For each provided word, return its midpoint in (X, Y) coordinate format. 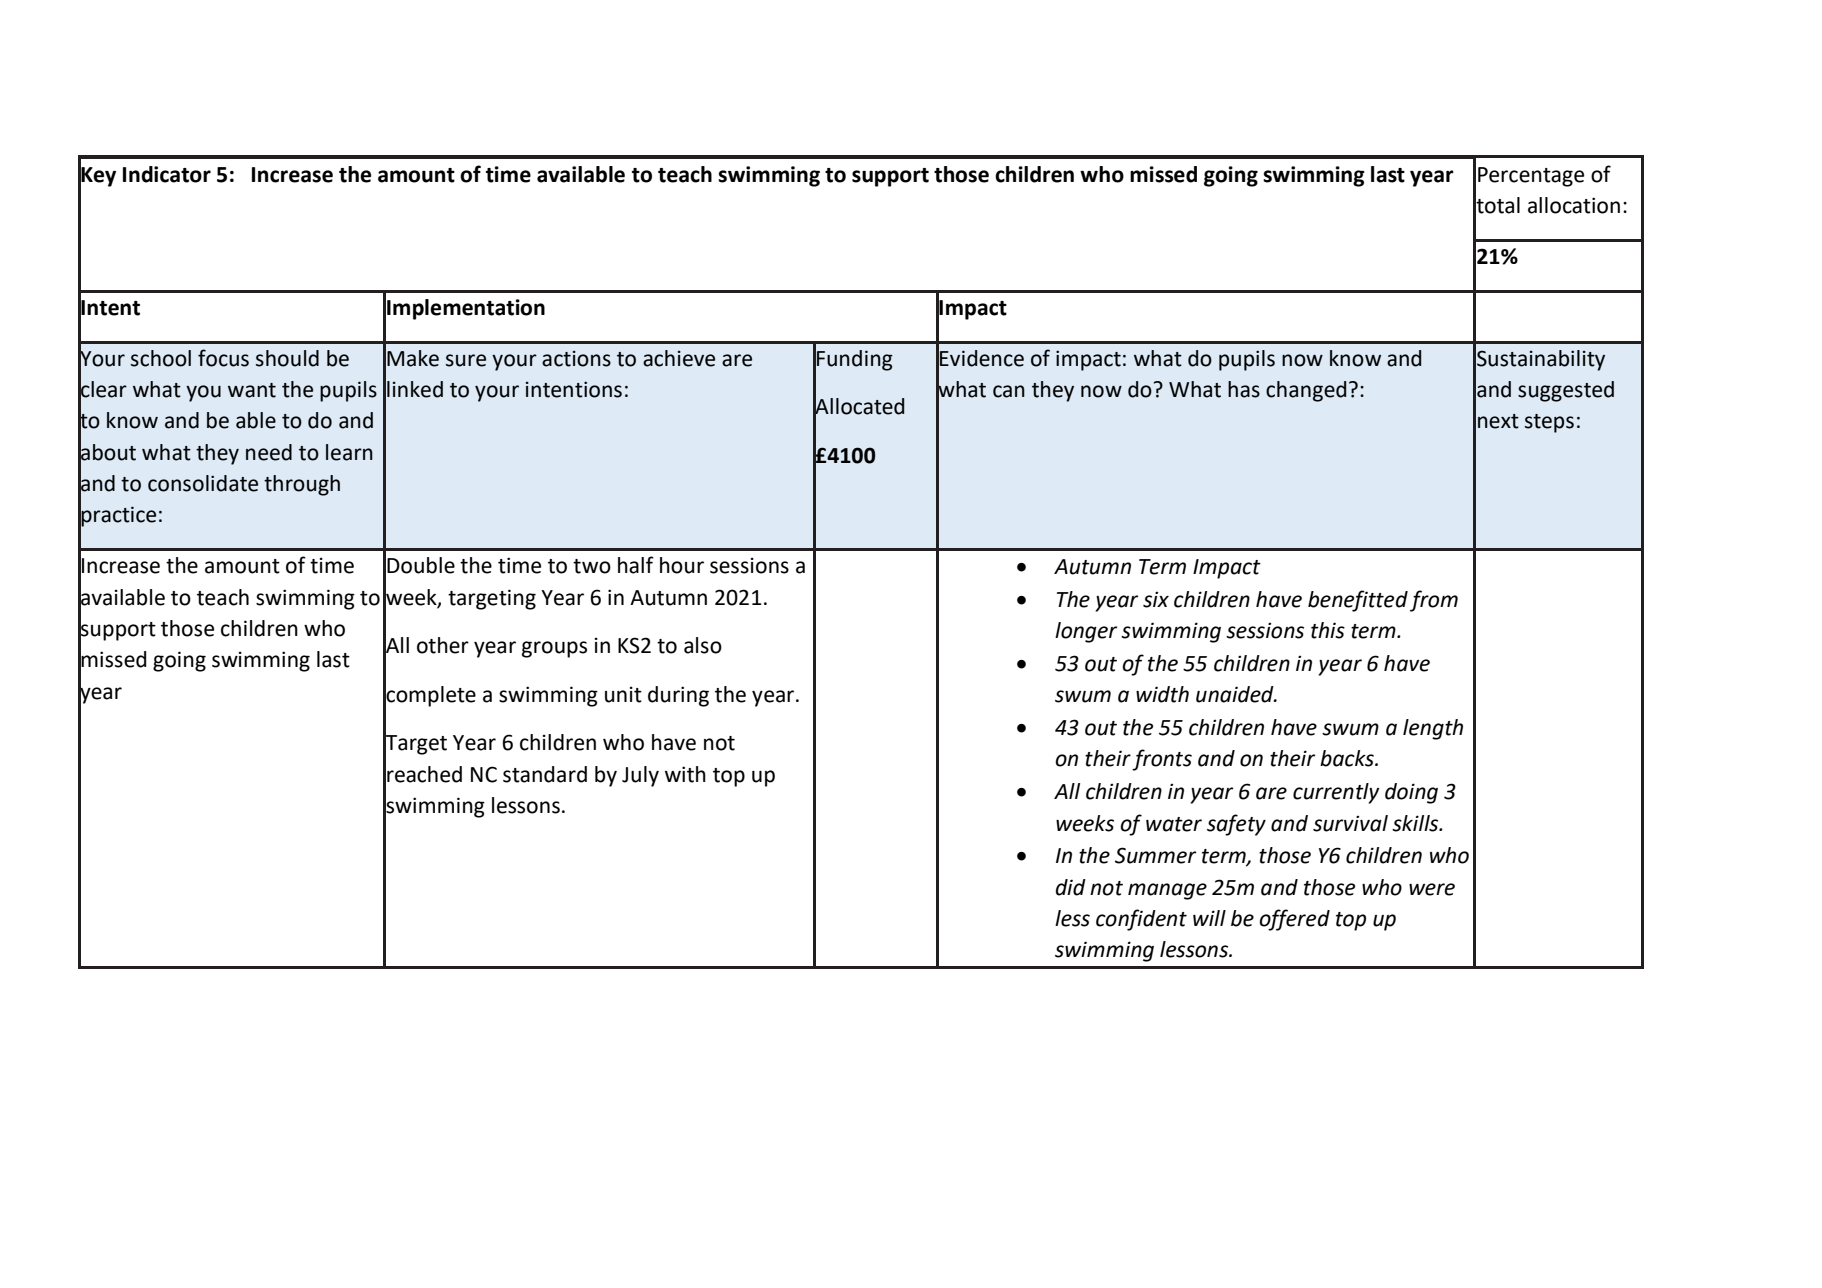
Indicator (167, 174)
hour (682, 565)
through (302, 485)
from (1434, 601)
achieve (679, 358)
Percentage (1531, 177)
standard (545, 774)
